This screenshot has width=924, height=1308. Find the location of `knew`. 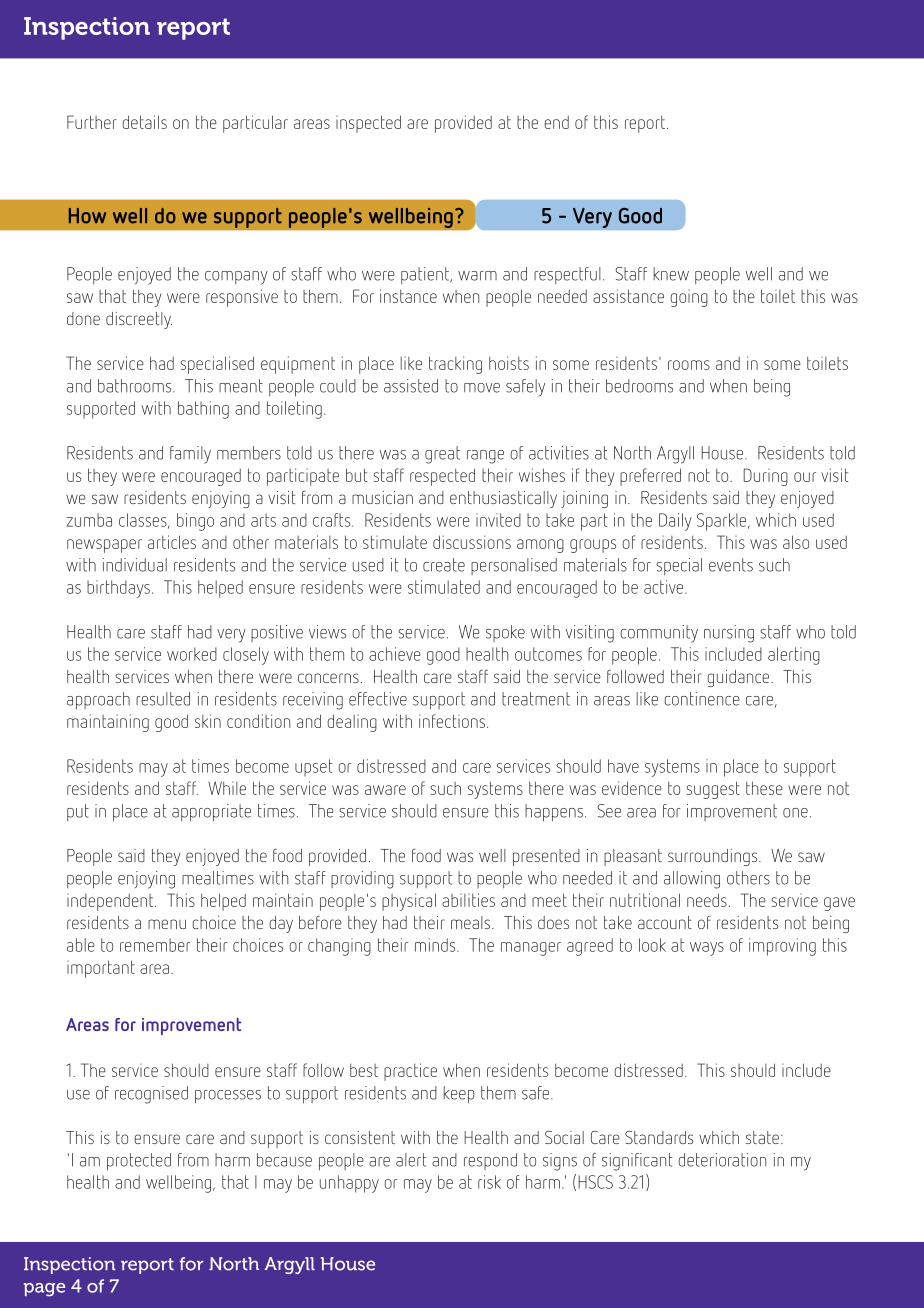

knew is located at coordinates (671, 274).
